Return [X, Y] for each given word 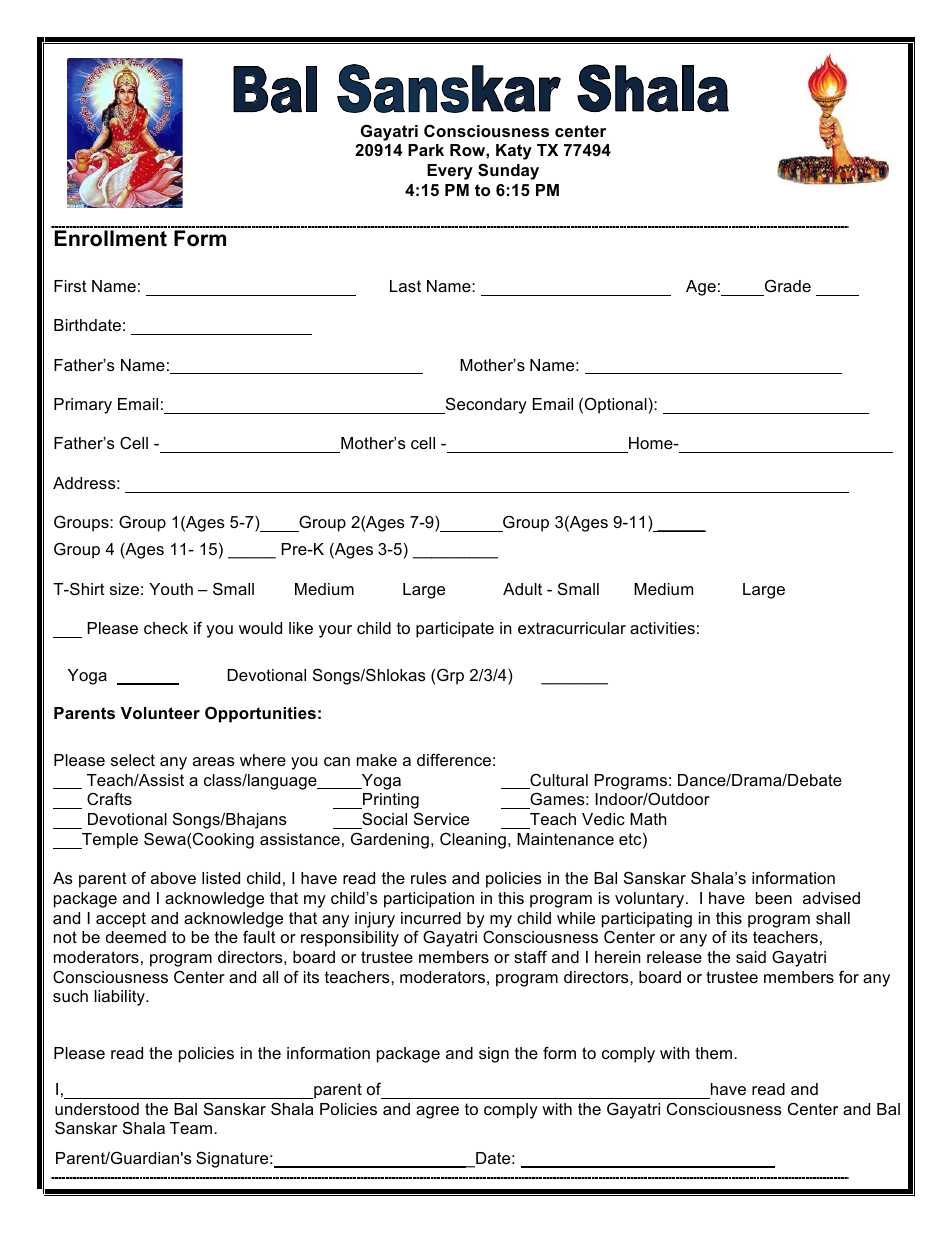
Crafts [109, 798]
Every [450, 172]
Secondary [485, 405]
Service [441, 818]
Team [192, 1128]
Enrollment [111, 238]
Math [648, 819]
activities [662, 628]
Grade [788, 286]
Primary [83, 406]
